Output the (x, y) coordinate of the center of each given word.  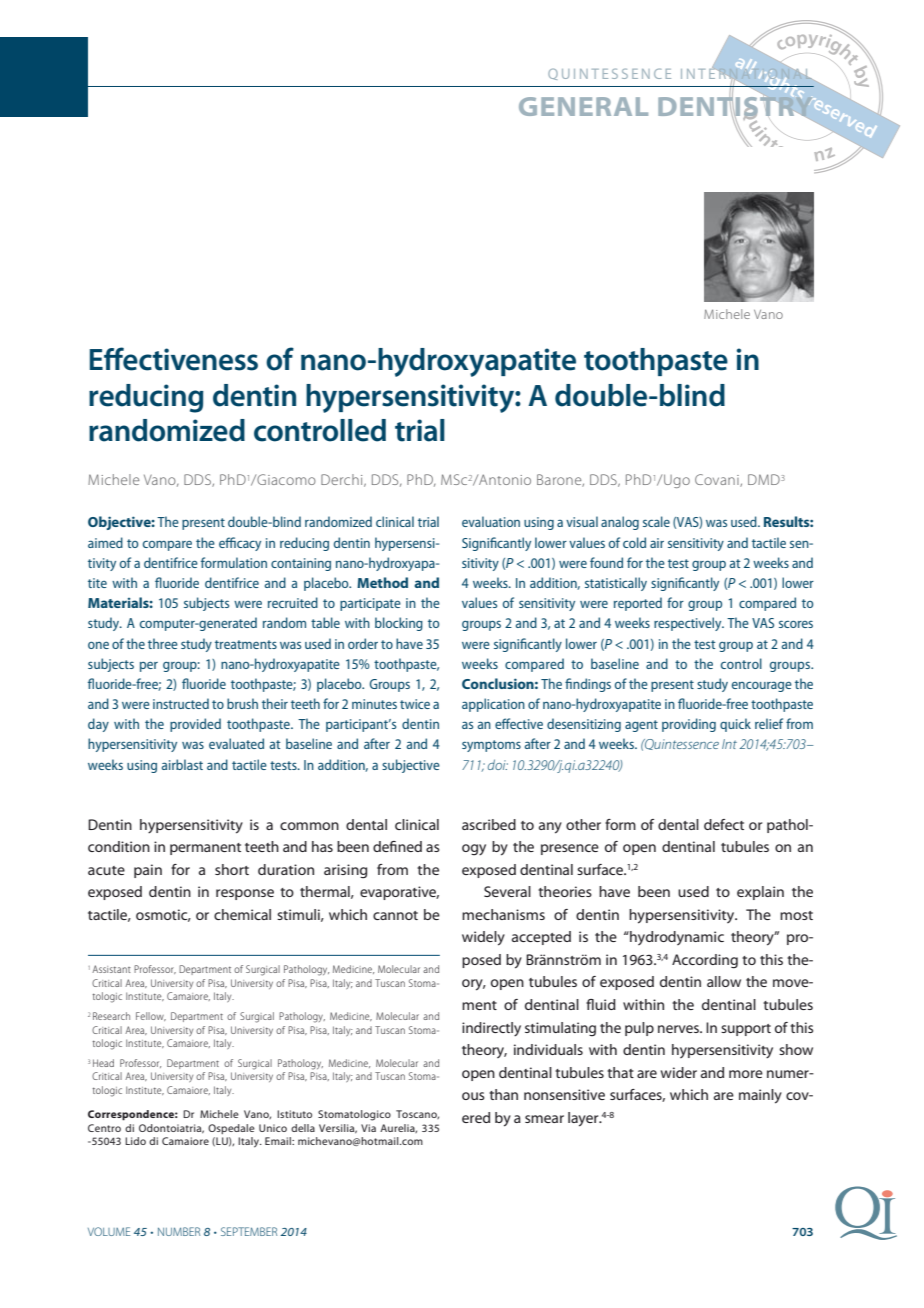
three (163, 643)
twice (415, 704)
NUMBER (179, 1231)
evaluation (491, 521)
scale (656, 521)
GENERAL (583, 106)
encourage (762, 686)
